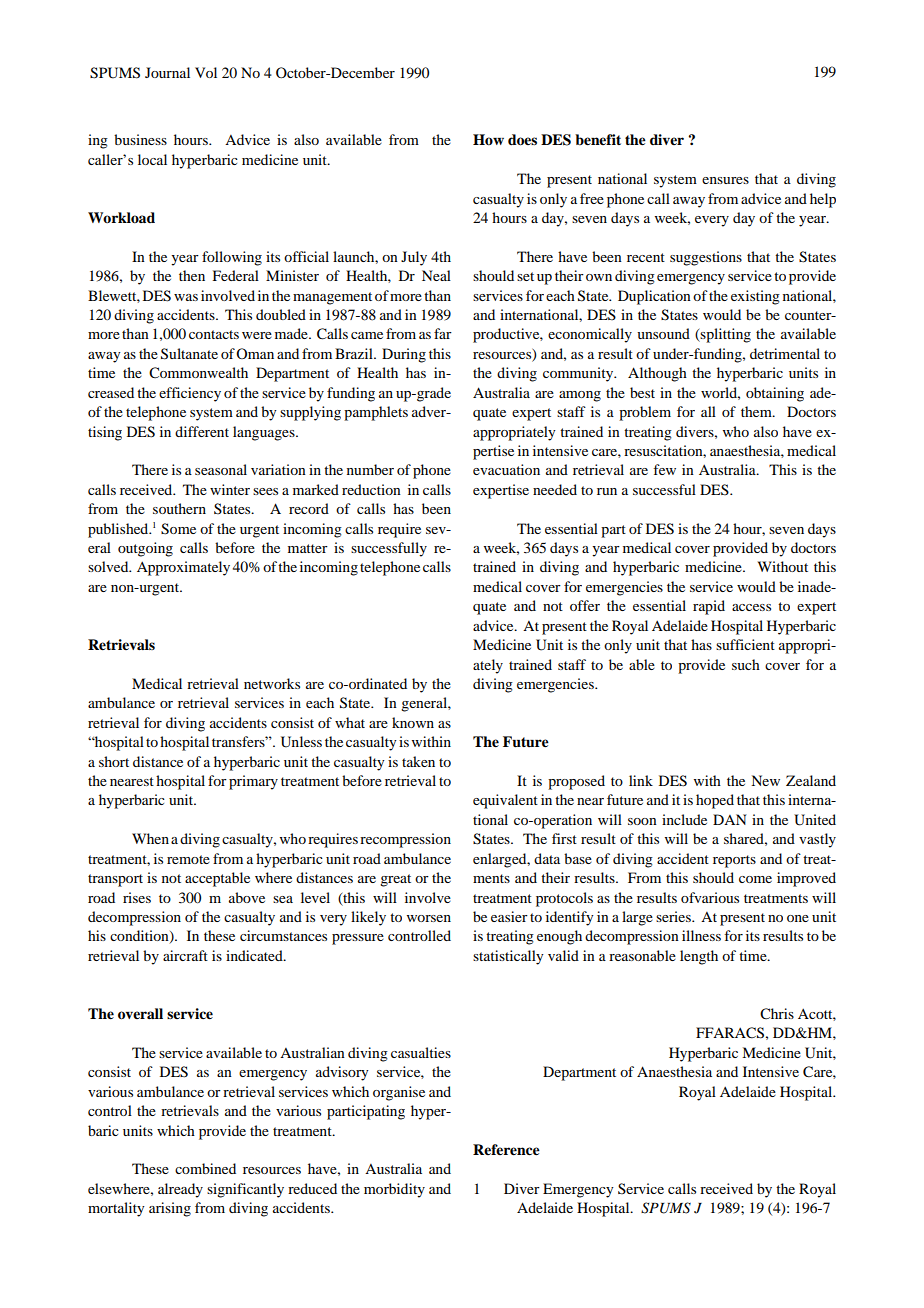 The width and height of the screenshot is (924, 1308). Describe the element at coordinates (488, 139) in the screenshot. I see `How` at that location.
